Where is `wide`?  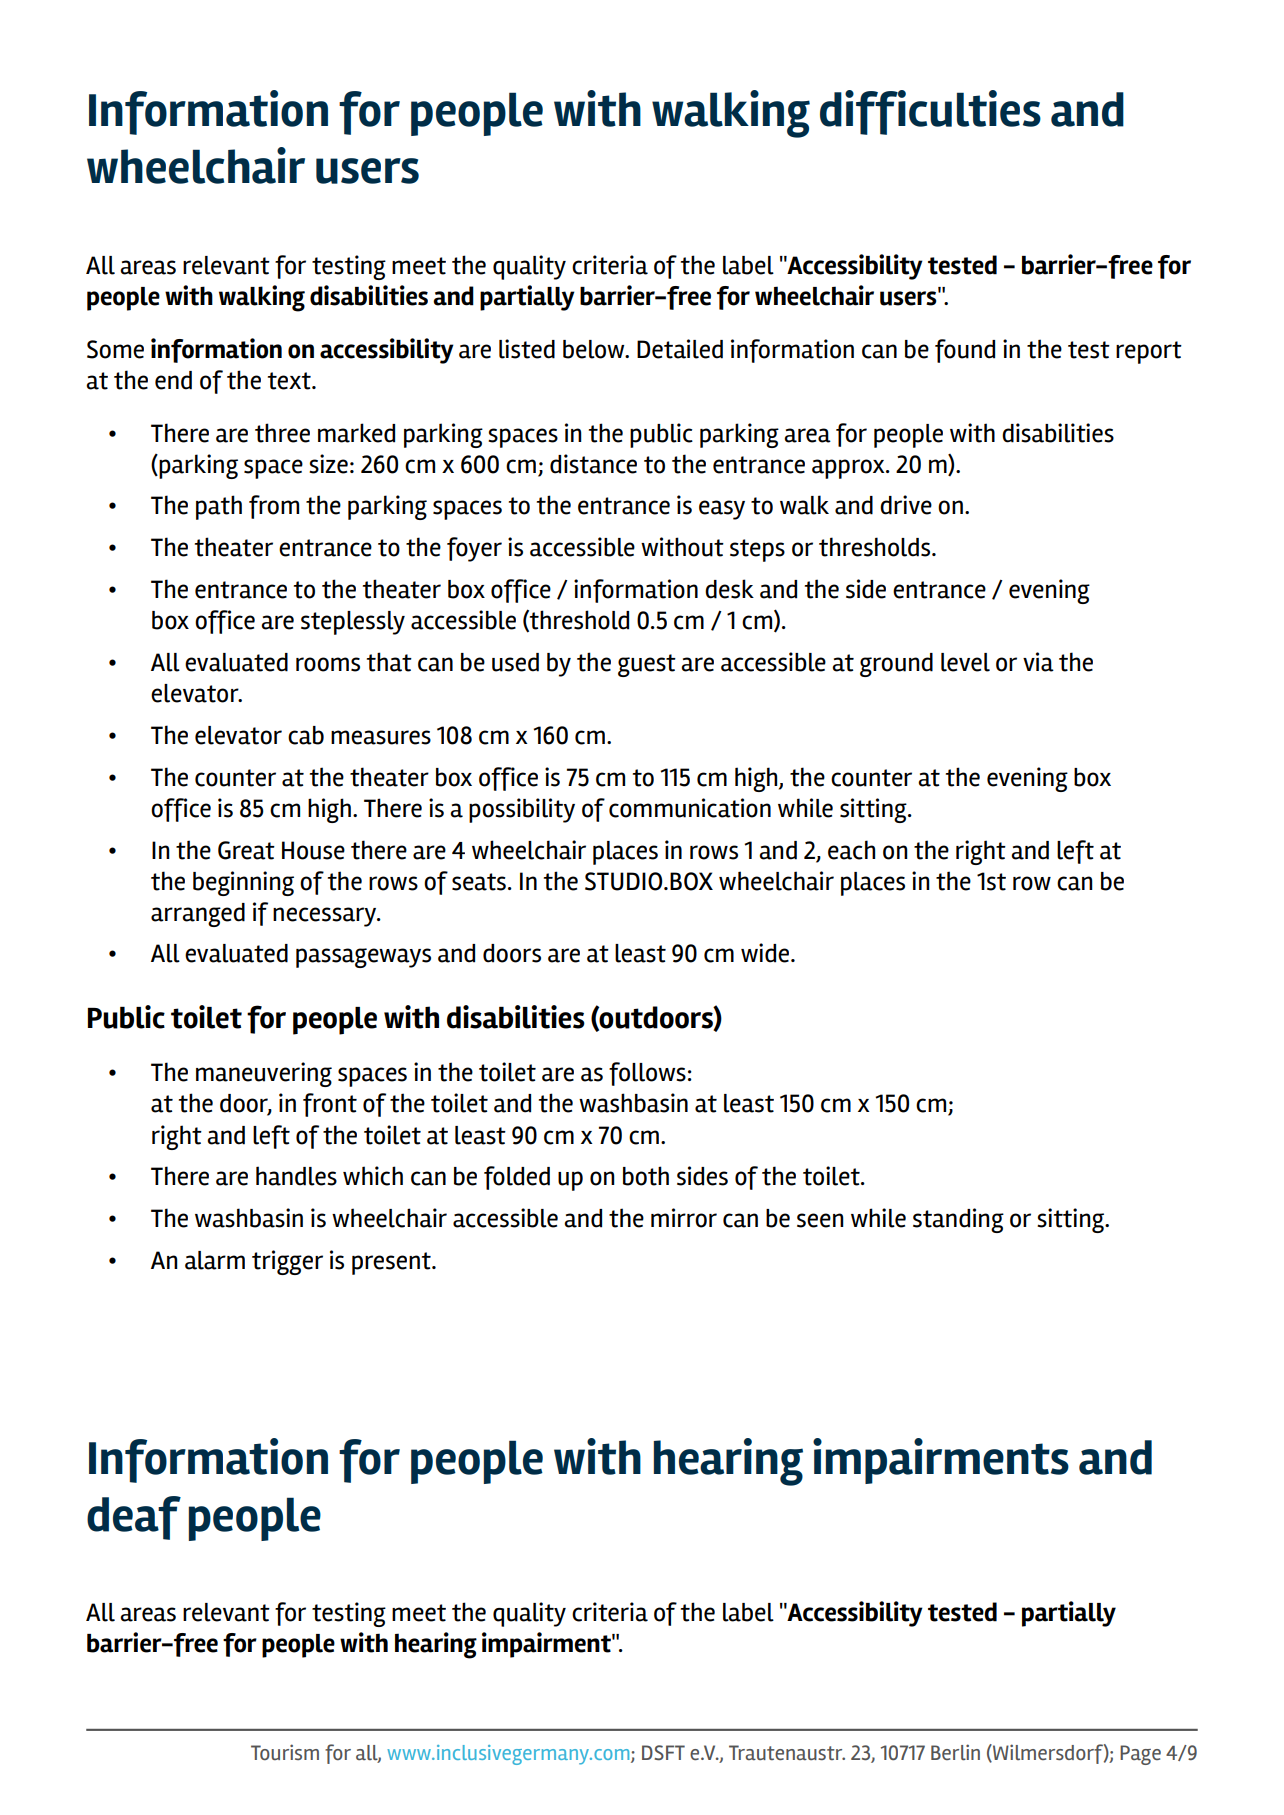 wide is located at coordinates (766, 953).
